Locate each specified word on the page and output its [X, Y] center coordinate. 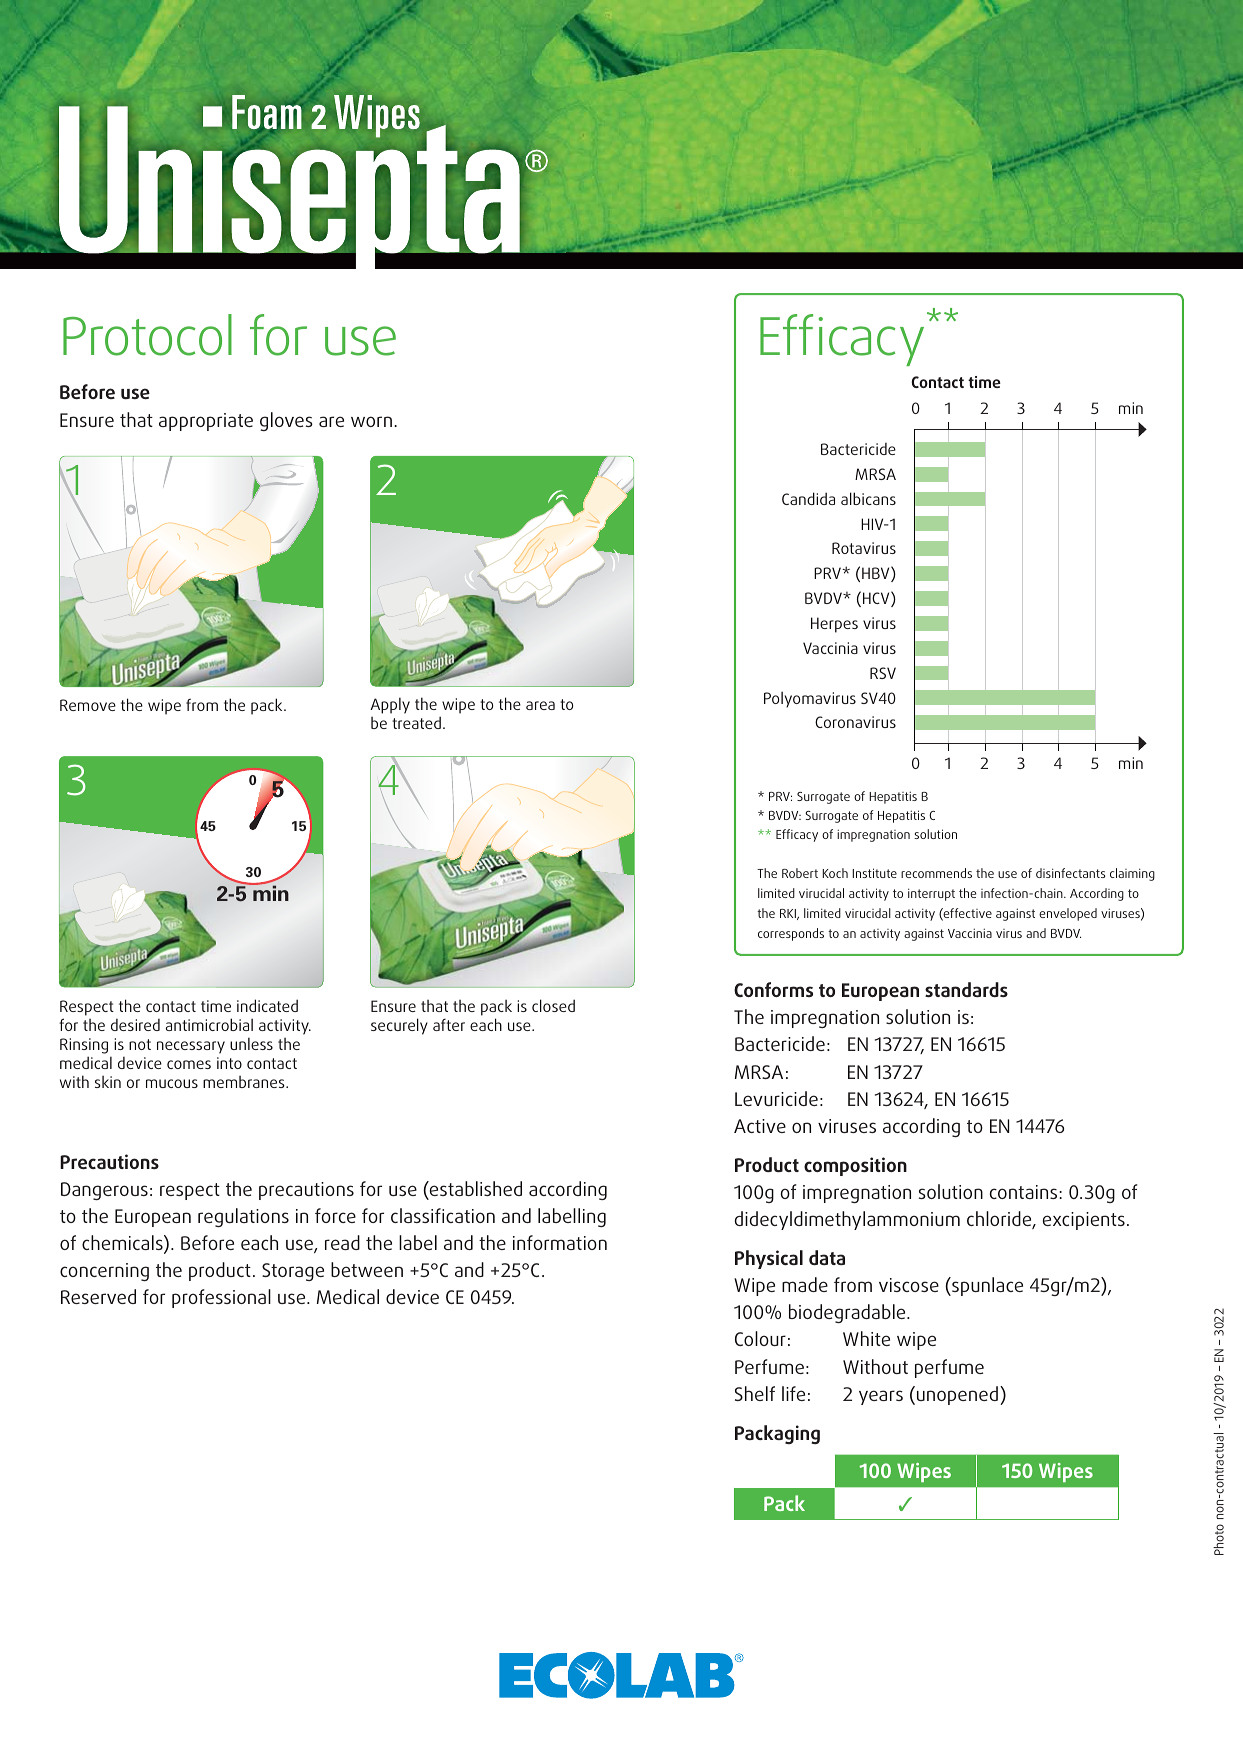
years [881, 1397]
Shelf [755, 1393]
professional [221, 1298]
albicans [868, 498]
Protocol [147, 335]
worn [371, 421]
